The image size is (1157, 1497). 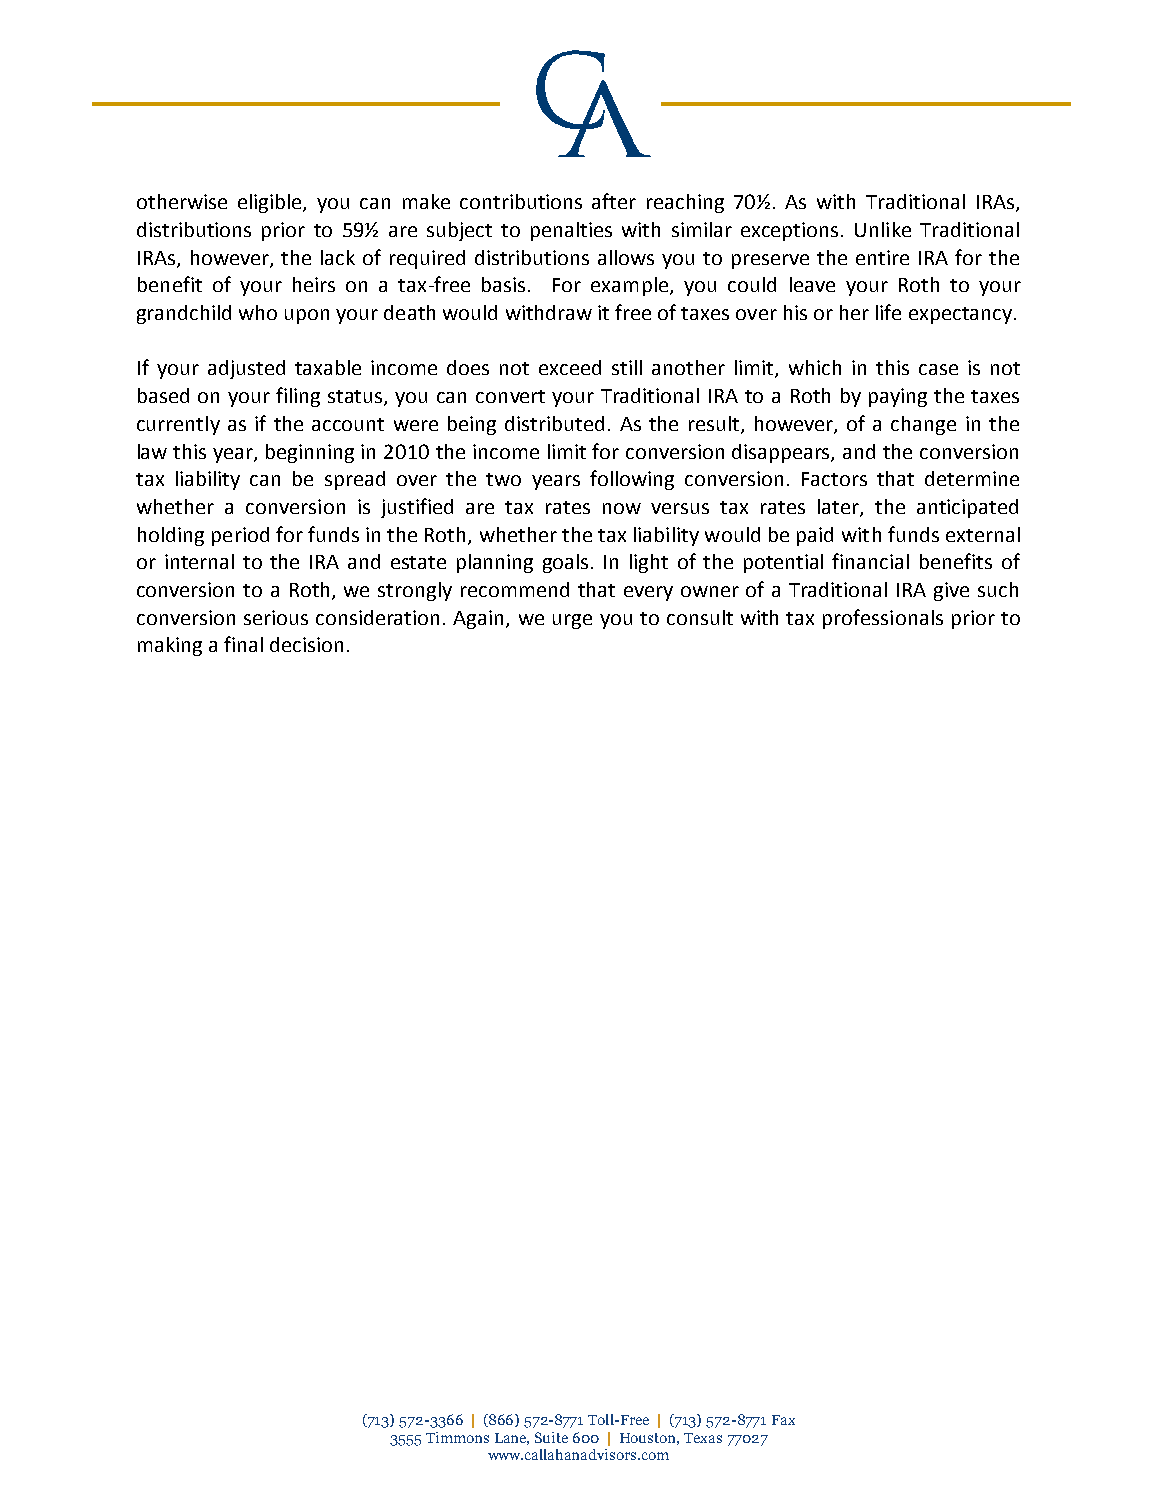 I want to click on final, so click(x=243, y=644).
